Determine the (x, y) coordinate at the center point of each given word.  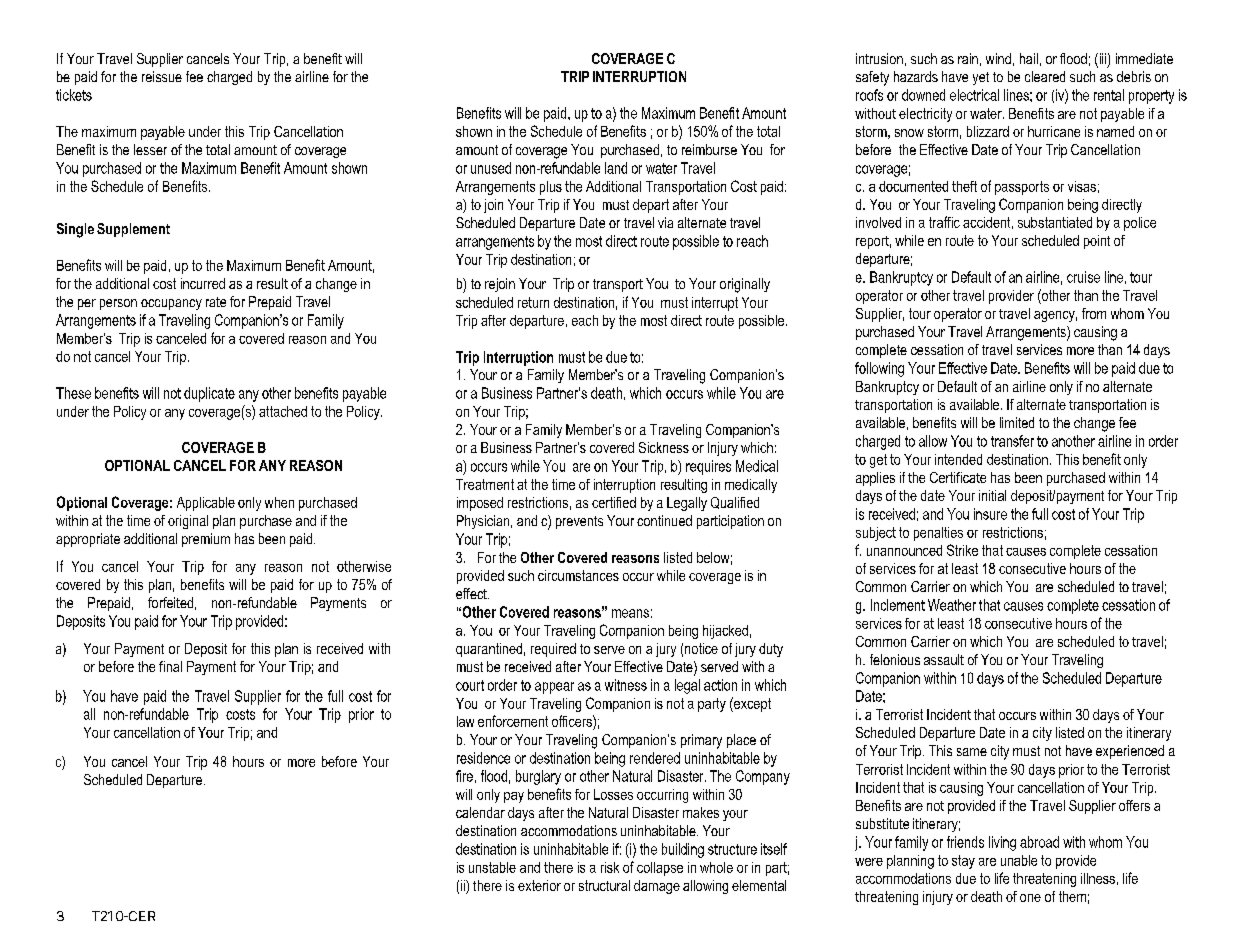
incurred (203, 283)
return (533, 302)
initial (992, 495)
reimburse (709, 149)
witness (626, 685)
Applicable (206, 504)
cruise (1083, 277)
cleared (1045, 76)
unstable (492, 867)
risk (610, 867)
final (170, 666)
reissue (162, 76)
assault (944, 659)
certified (614, 502)
